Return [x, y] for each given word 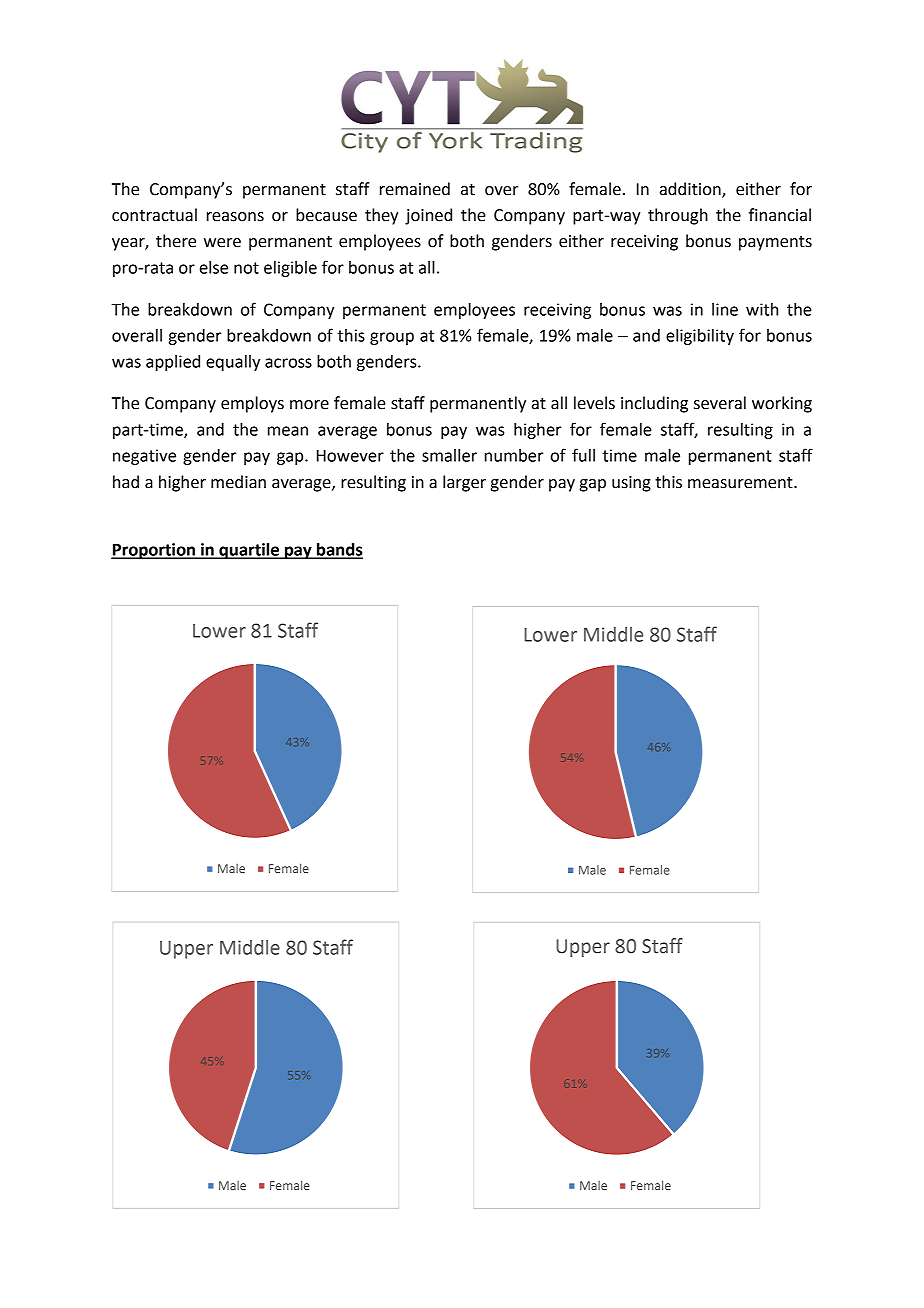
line [725, 309]
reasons [235, 217]
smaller [449, 455]
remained [415, 189]
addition [691, 190]
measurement [741, 483]
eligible [290, 269]
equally [233, 363]
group [392, 338]
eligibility [700, 337]
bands [339, 550]
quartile [249, 551]
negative [144, 457]
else [214, 267]
